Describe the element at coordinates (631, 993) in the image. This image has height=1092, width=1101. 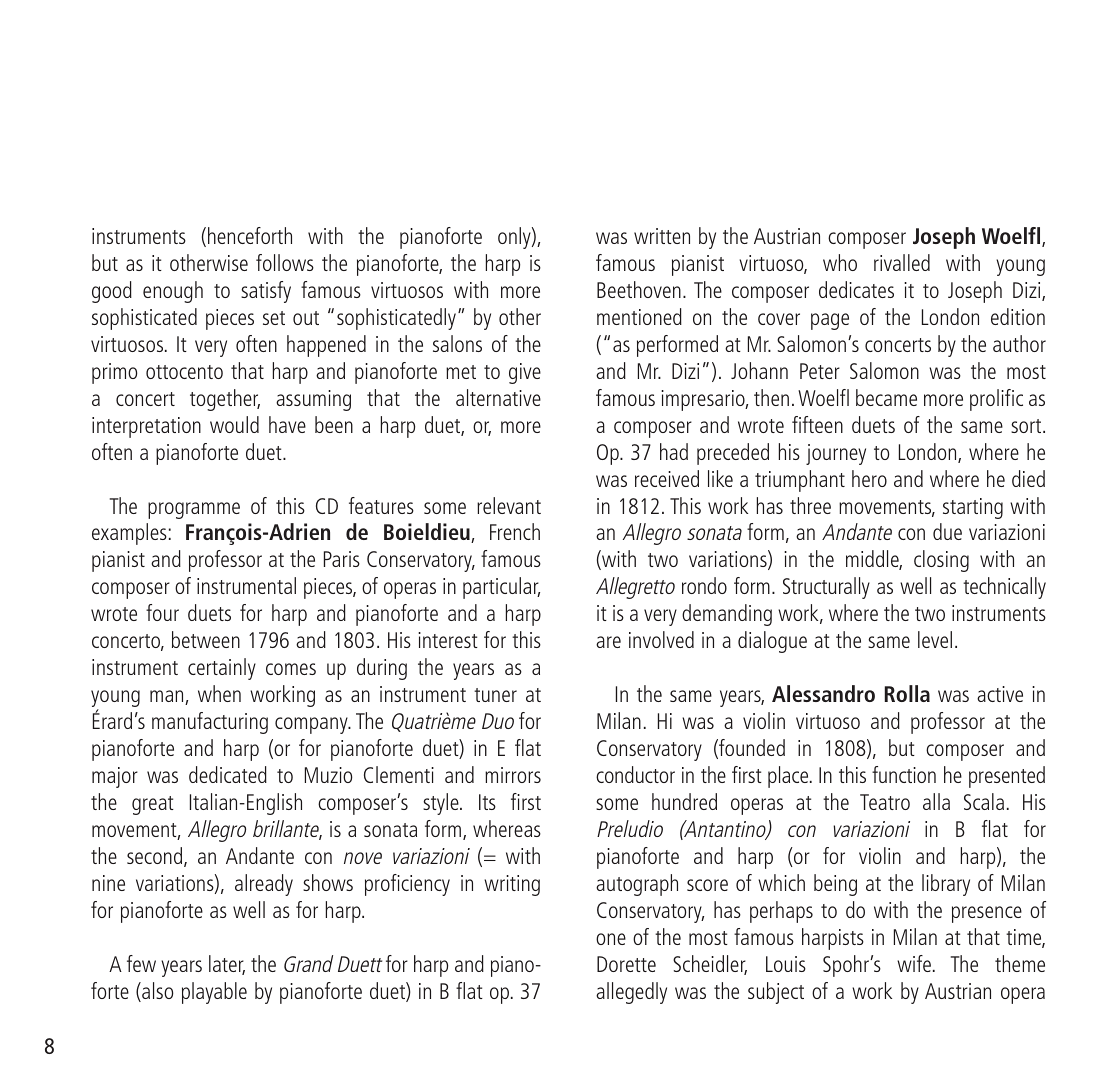
I see `allegedly` at that location.
